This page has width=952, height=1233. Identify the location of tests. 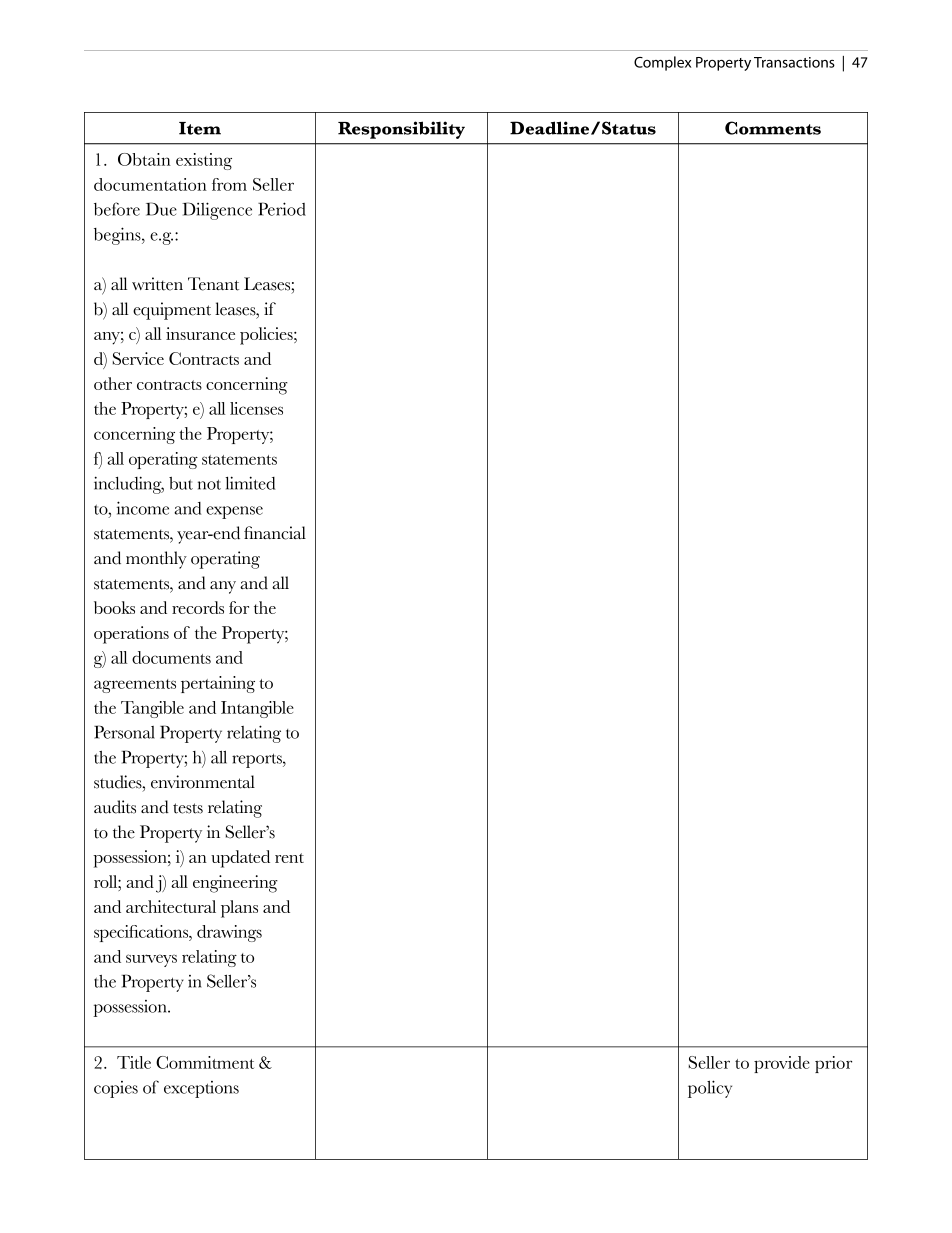
(188, 808).
